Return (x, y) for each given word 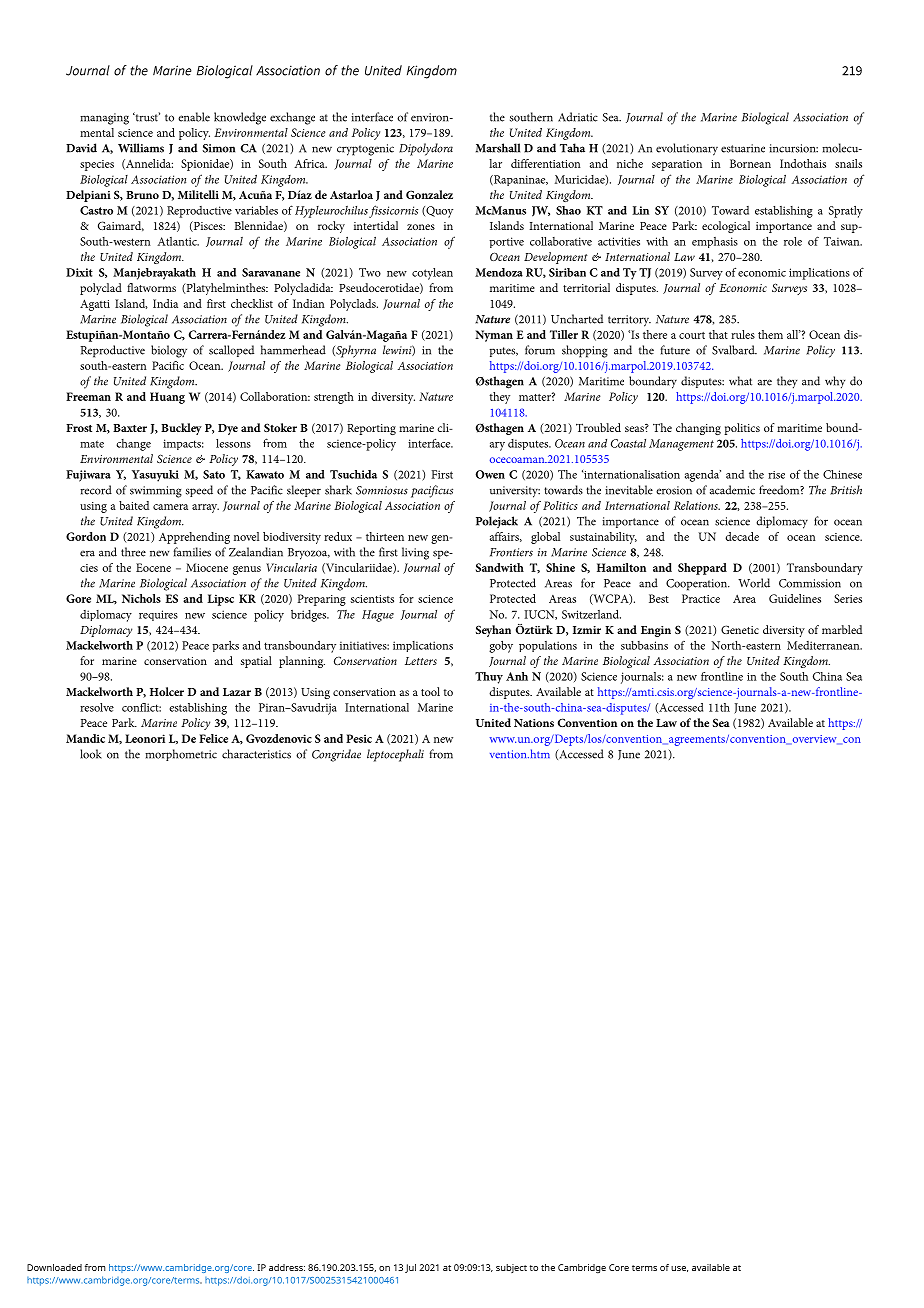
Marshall (498, 148)
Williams (141, 148)
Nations (534, 723)
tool (430, 691)
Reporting (371, 429)
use (679, 1269)
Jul (410, 1268)
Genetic (740, 629)
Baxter (130, 428)
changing (698, 429)
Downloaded (54, 1267)
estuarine (743, 148)
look (91, 754)
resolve (97, 707)
